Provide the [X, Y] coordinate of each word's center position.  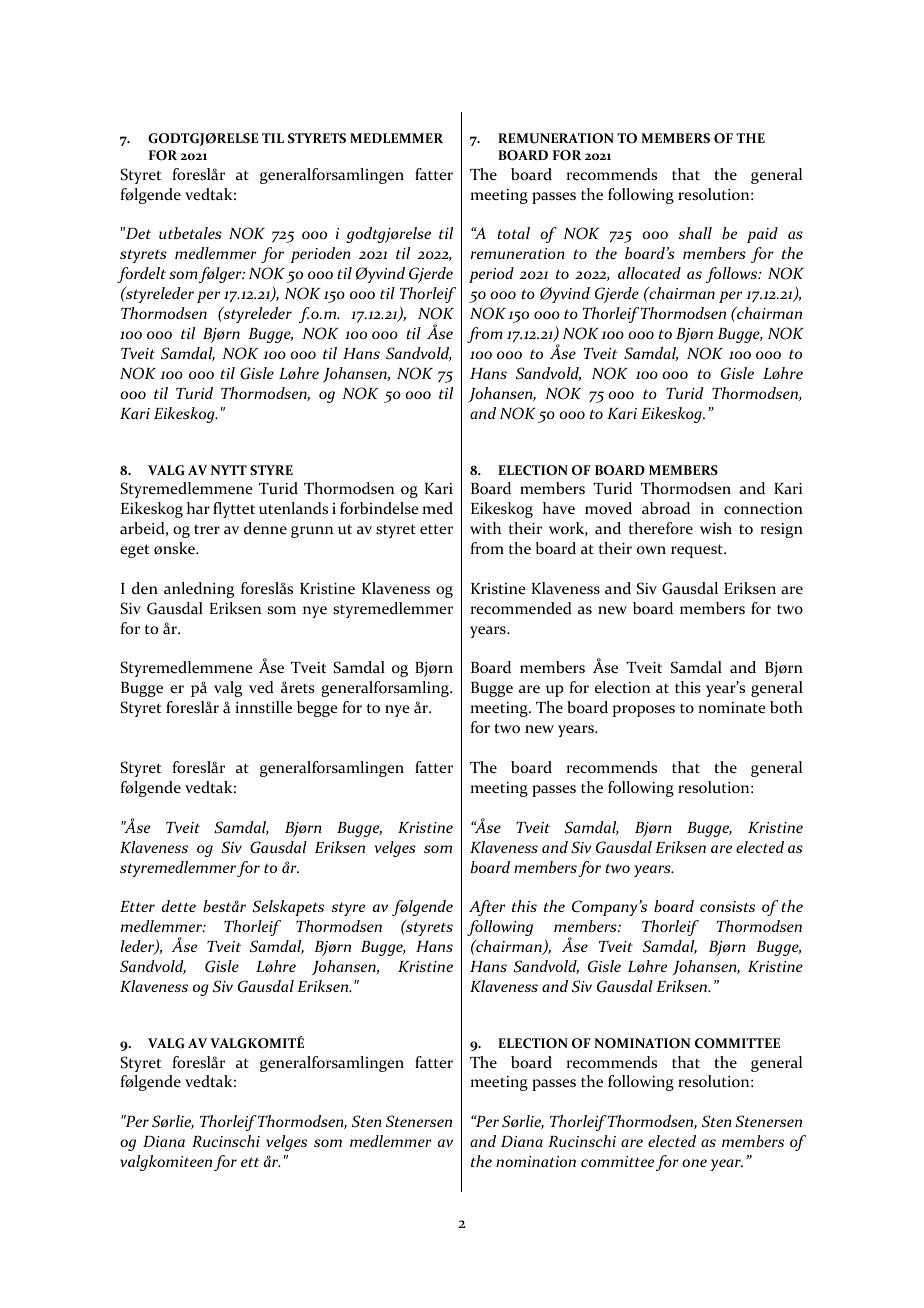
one [694, 1163]
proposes [644, 711]
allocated [649, 273]
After [487, 908]
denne [265, 528]
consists [727, 906]
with [485, 528]
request [698, 551]
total [513, 233]
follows [733, 275]
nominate [732, 708]
